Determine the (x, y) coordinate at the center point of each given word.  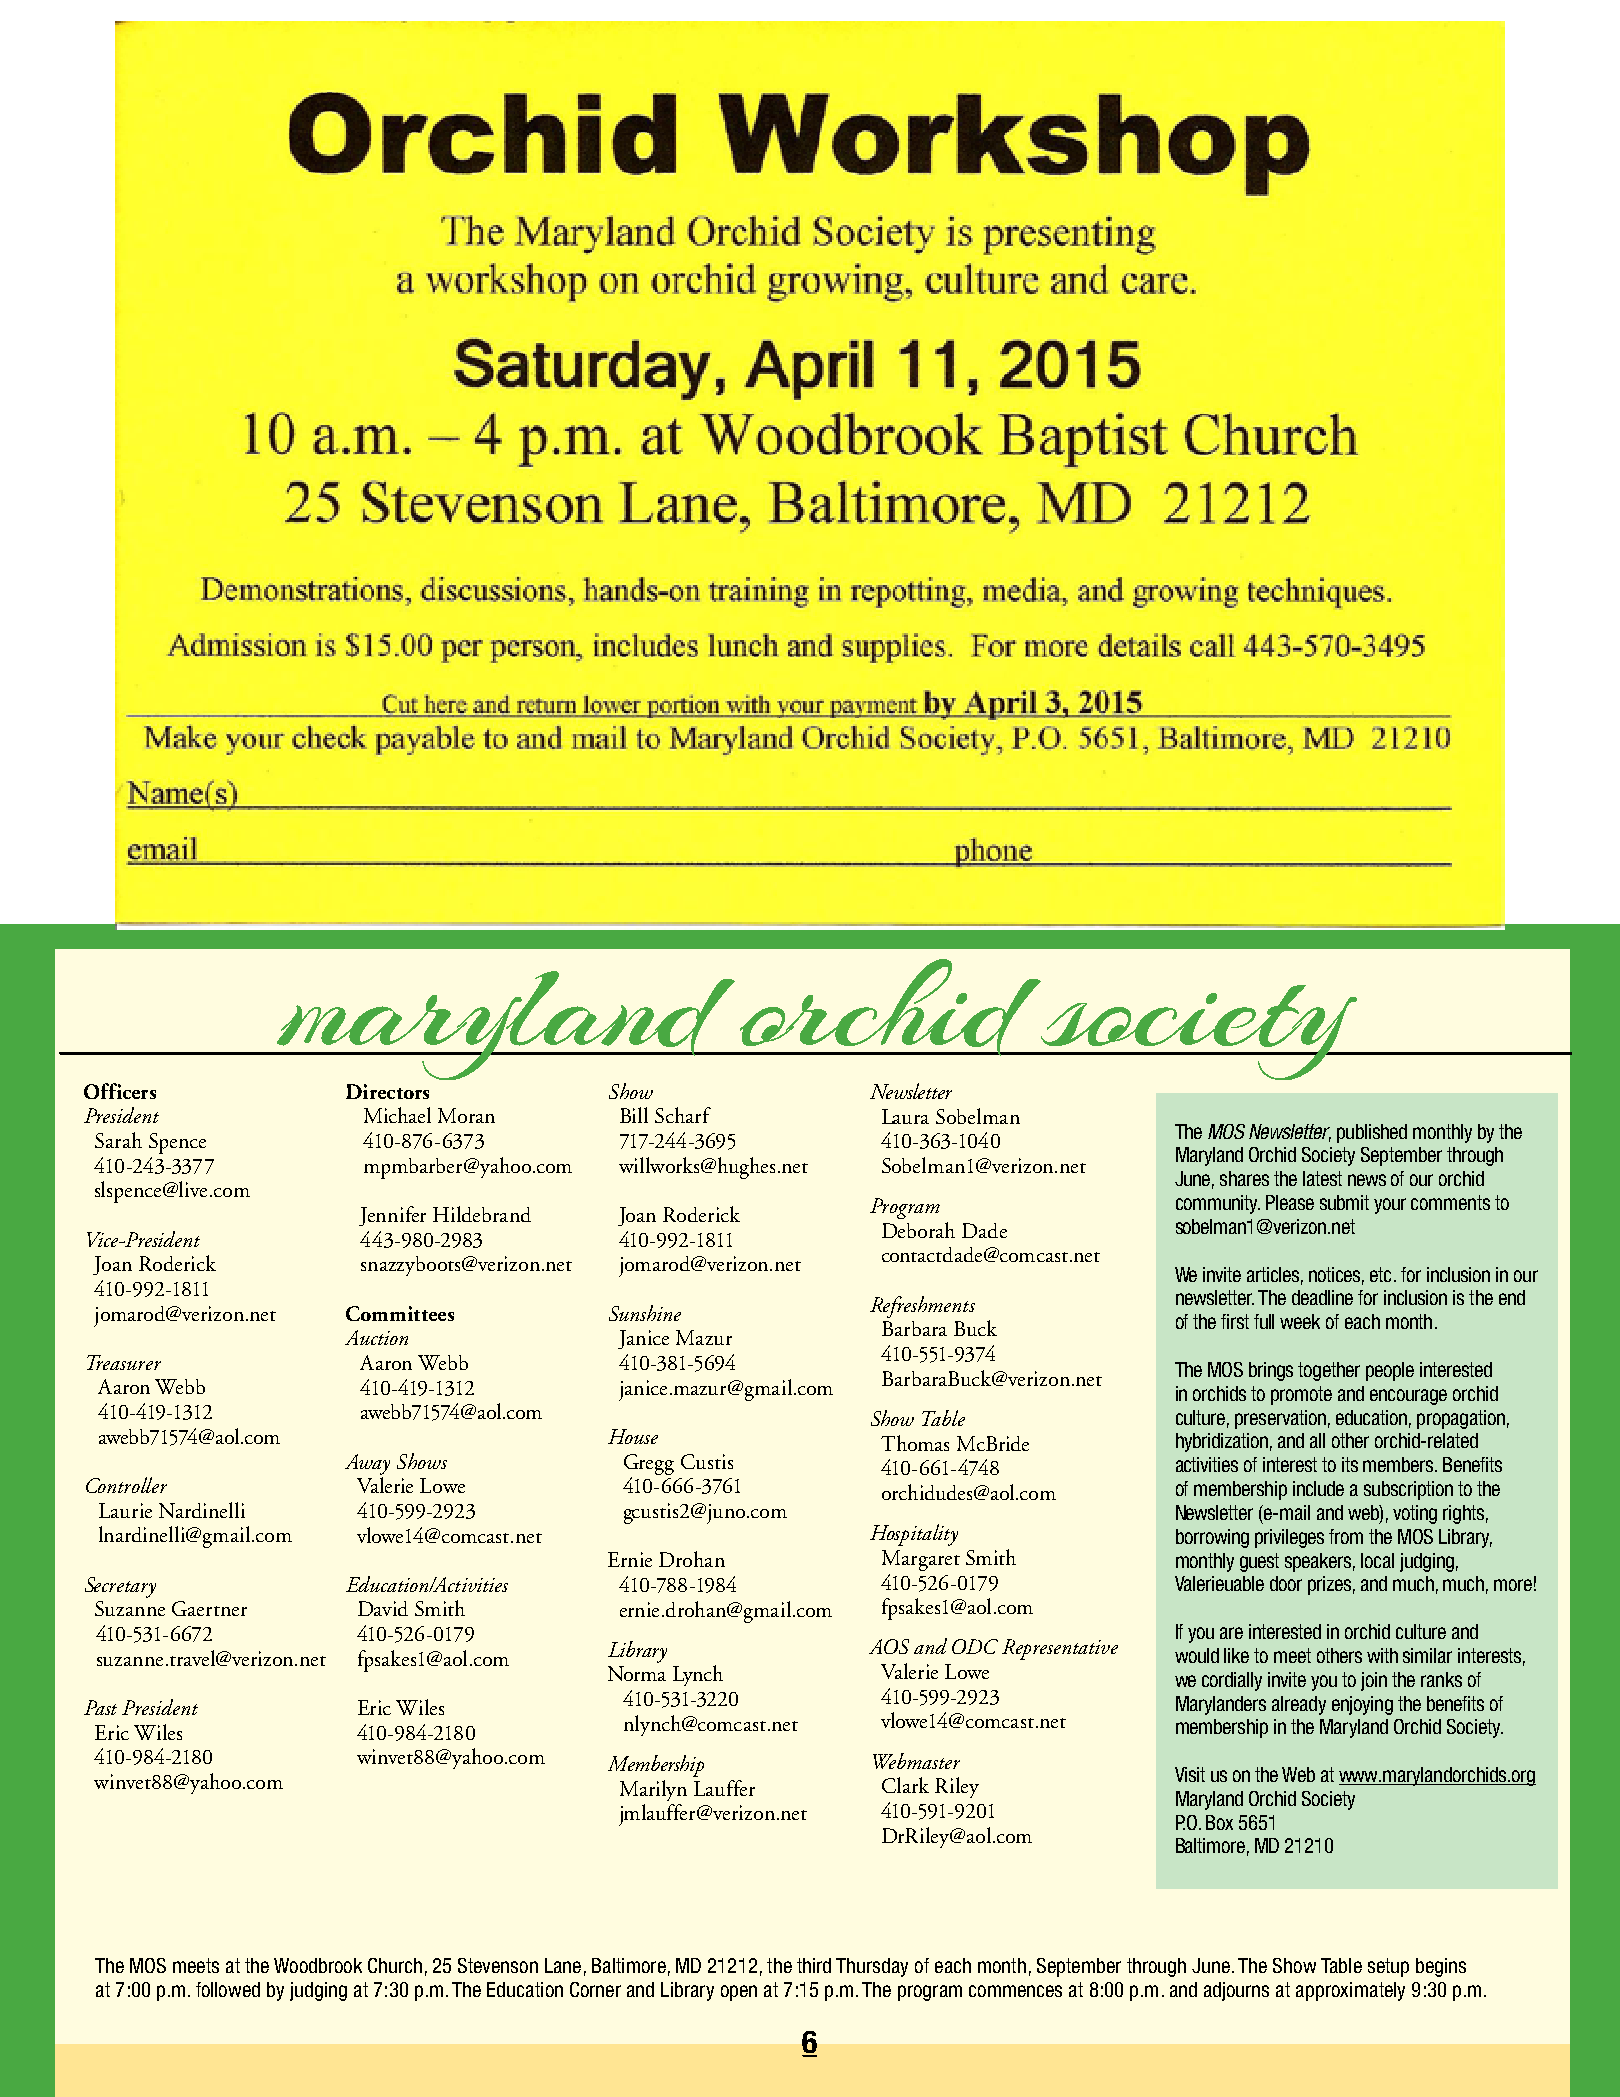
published (1372, 1133)
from (1346, 1536)
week (1300, 1321)
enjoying (1362, 1705)
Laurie (125, 1510)
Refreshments (922, 1307)
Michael (397, 1115)
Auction (376, 1337)
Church (395, 1965)
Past (100, 1707)
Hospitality (914, 1535)
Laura (905, 1116)
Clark (905, 1785)
